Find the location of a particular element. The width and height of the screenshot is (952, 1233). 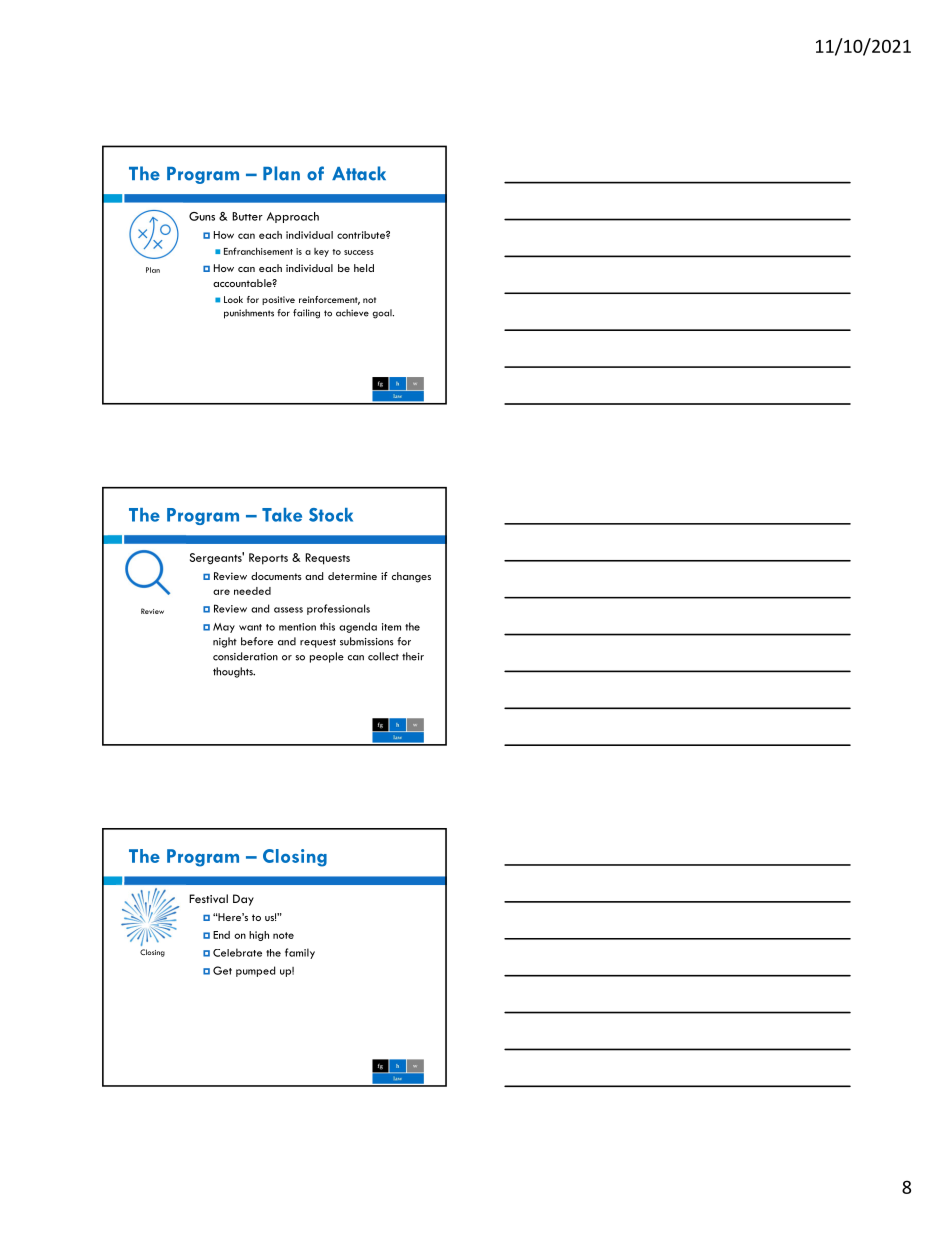

Guns is located at coordinates (202, 216).
